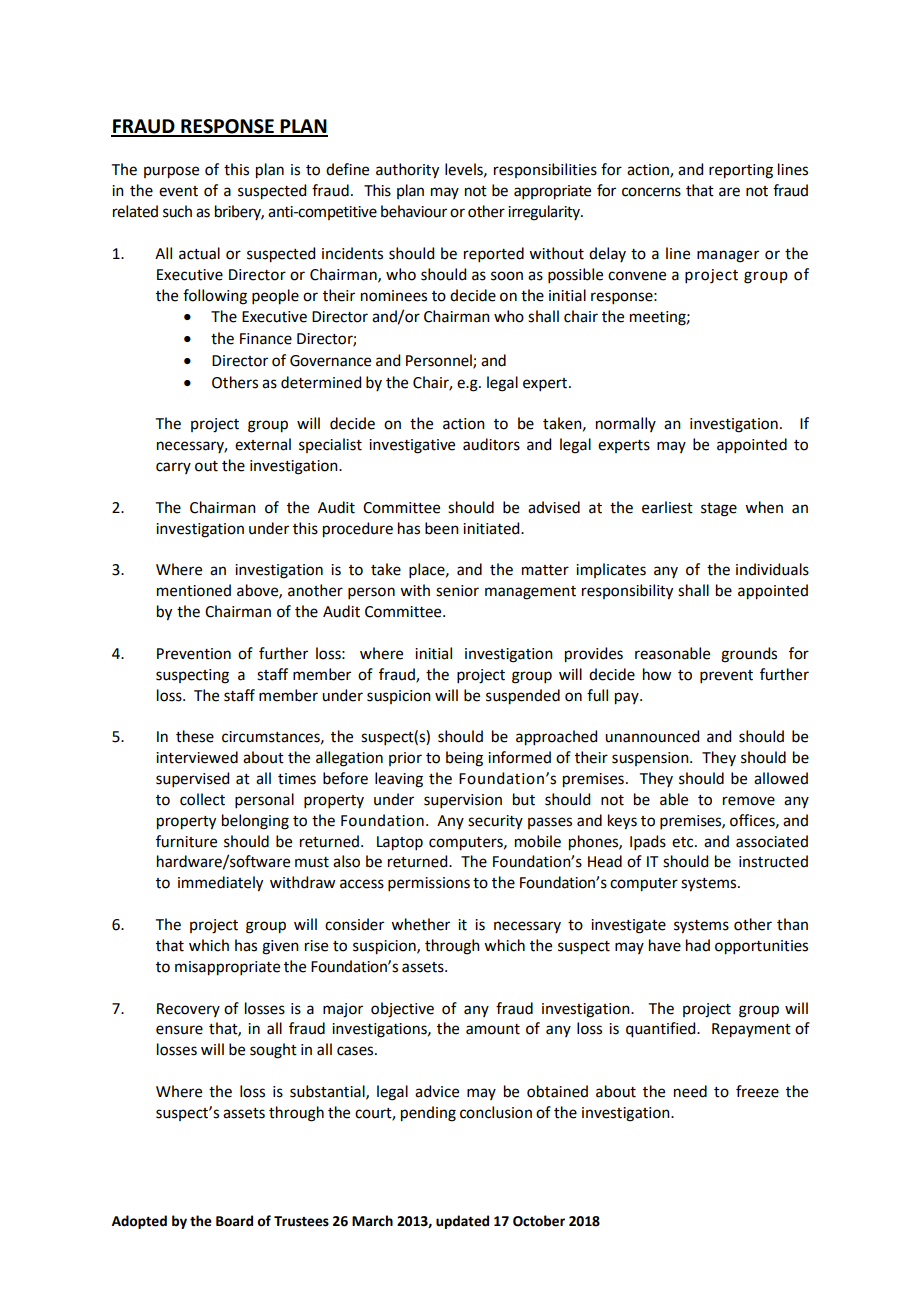  I want to click on amount, so click(493, 1029).
